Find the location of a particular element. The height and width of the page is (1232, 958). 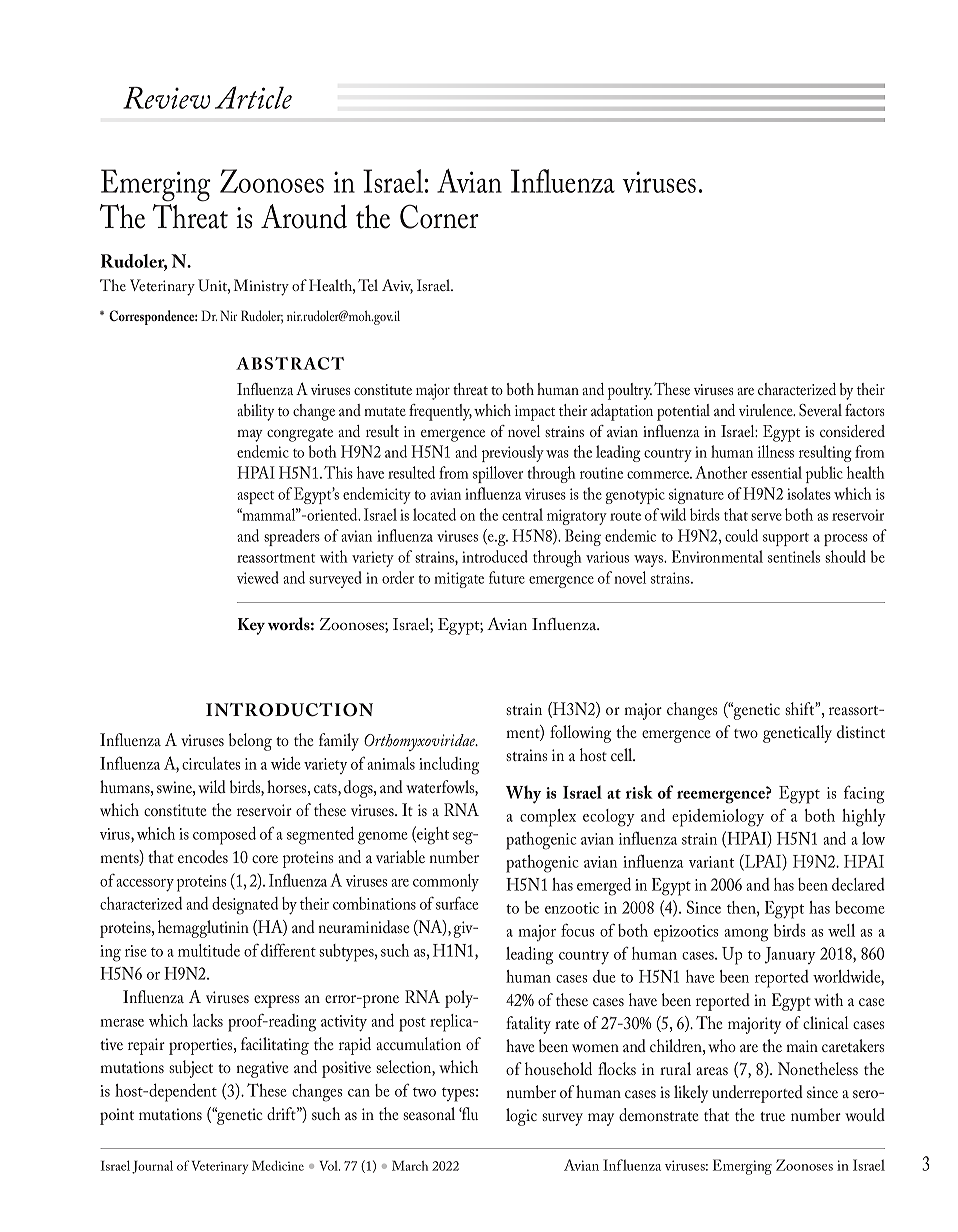

Corner is located at coordinates (439, 216).
